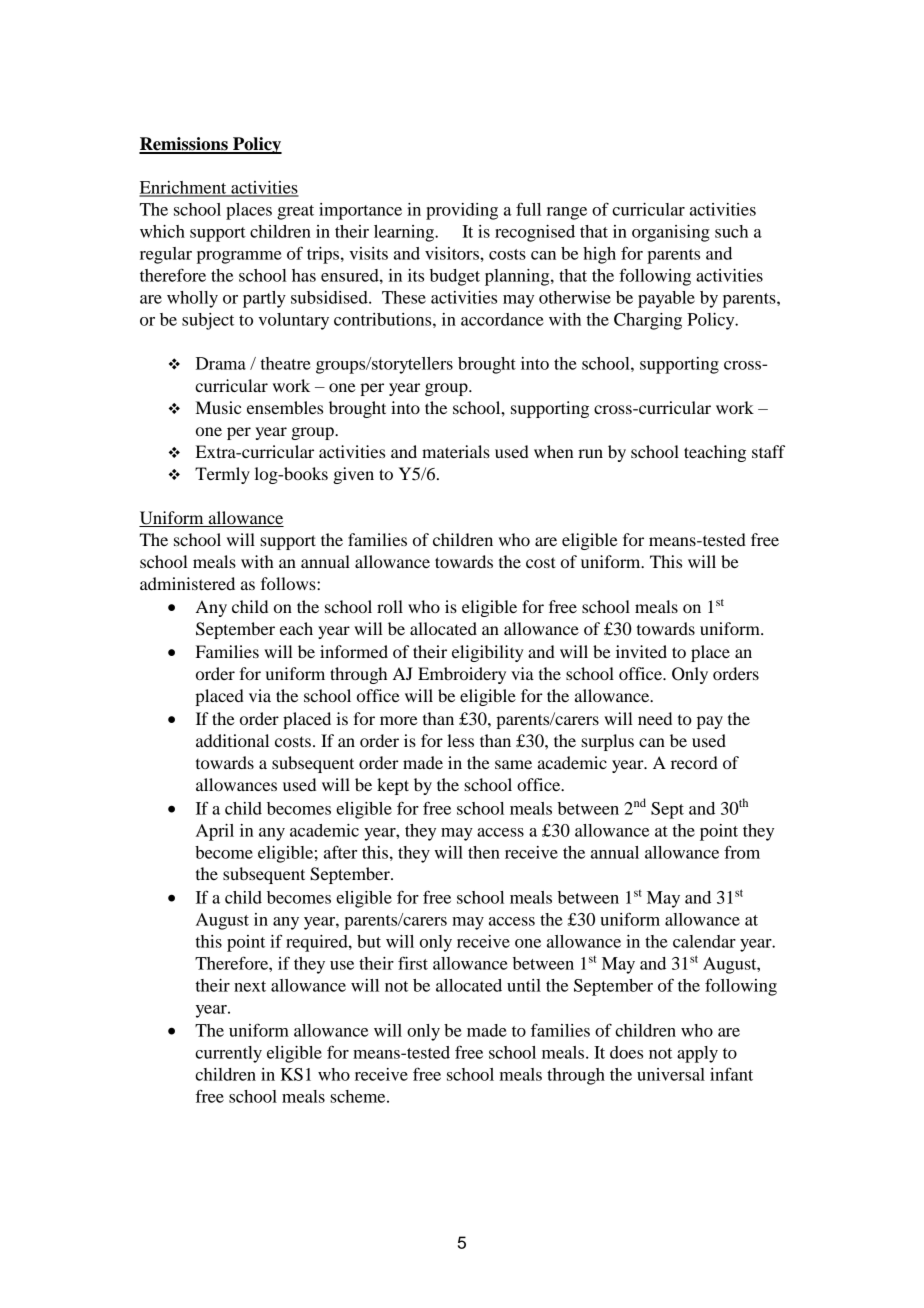 This screenshot has width=924, height=1308. What do you see at coordinates (462, 211) in the screenshot?
I see `providing` at bounding box center [462, 211].
